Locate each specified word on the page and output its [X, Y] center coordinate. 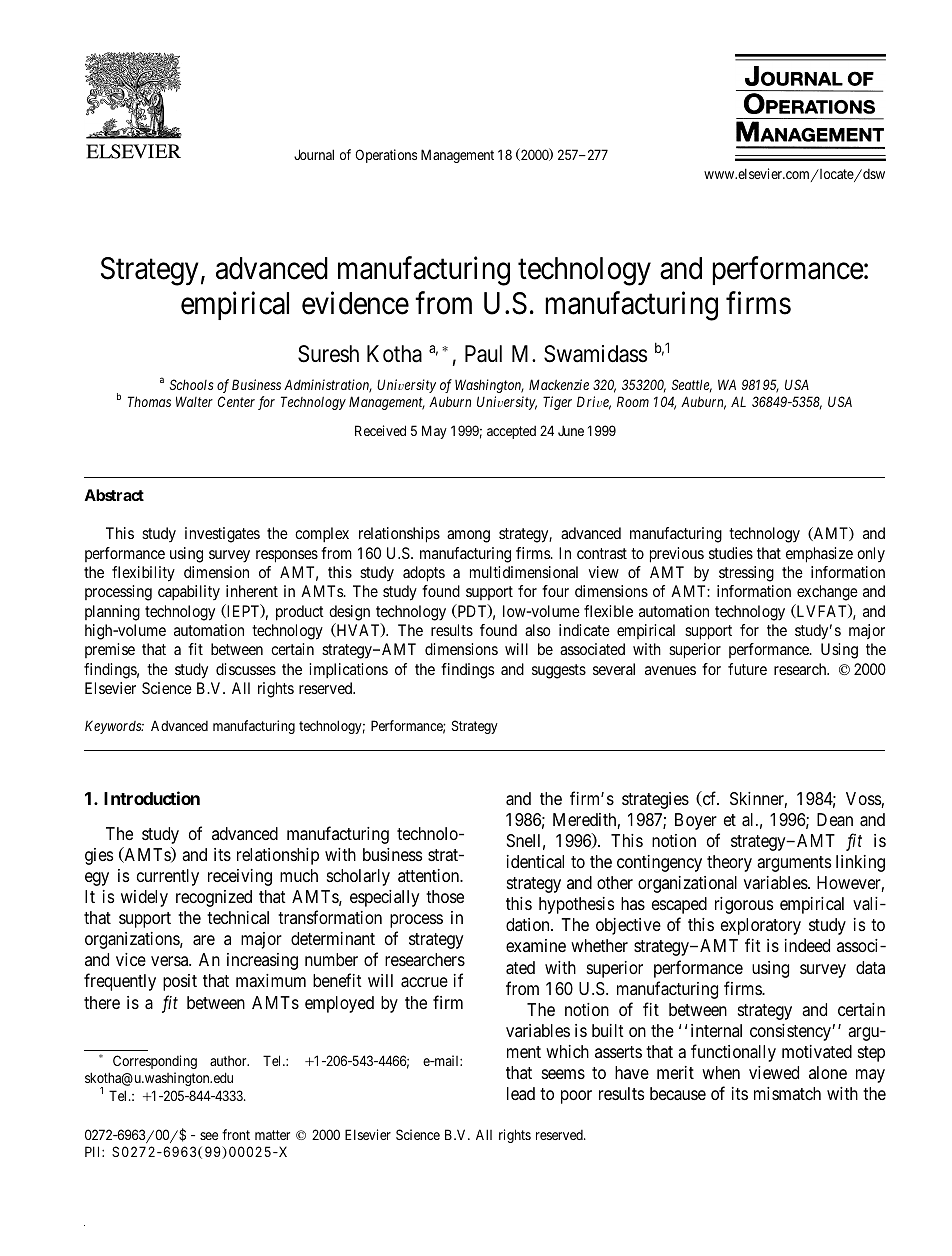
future [747, 669]
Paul [483, 354]
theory [729, 863]
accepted [511, 432]
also [538, 630]
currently [168, 877]
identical [535, 862]
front [236, 1134]
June [571, 430]
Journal [314, 154]
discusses [246, 669]
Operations [386, 156]
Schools [192, 384]
